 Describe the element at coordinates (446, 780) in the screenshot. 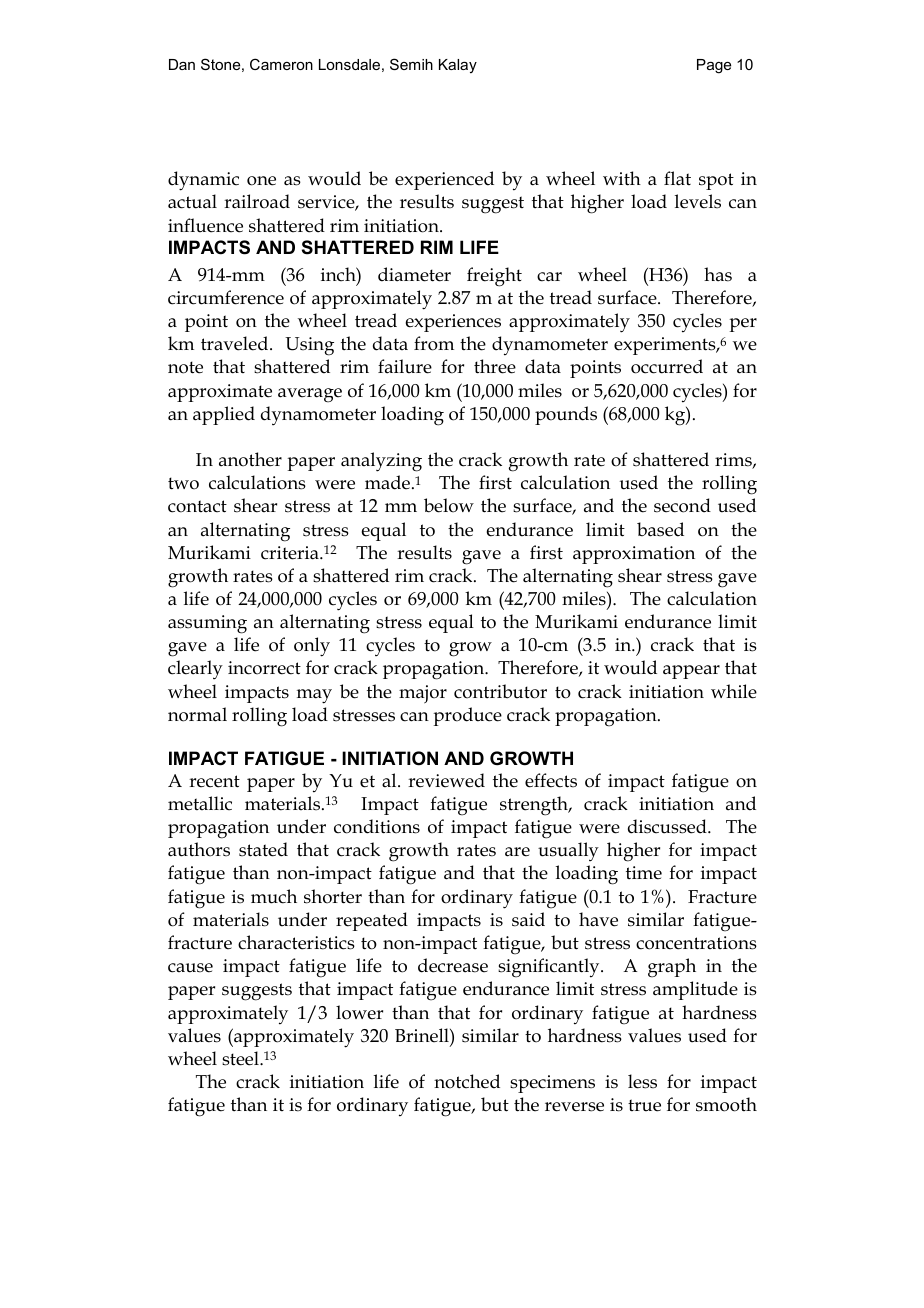

I see `reviewed` at that location.
